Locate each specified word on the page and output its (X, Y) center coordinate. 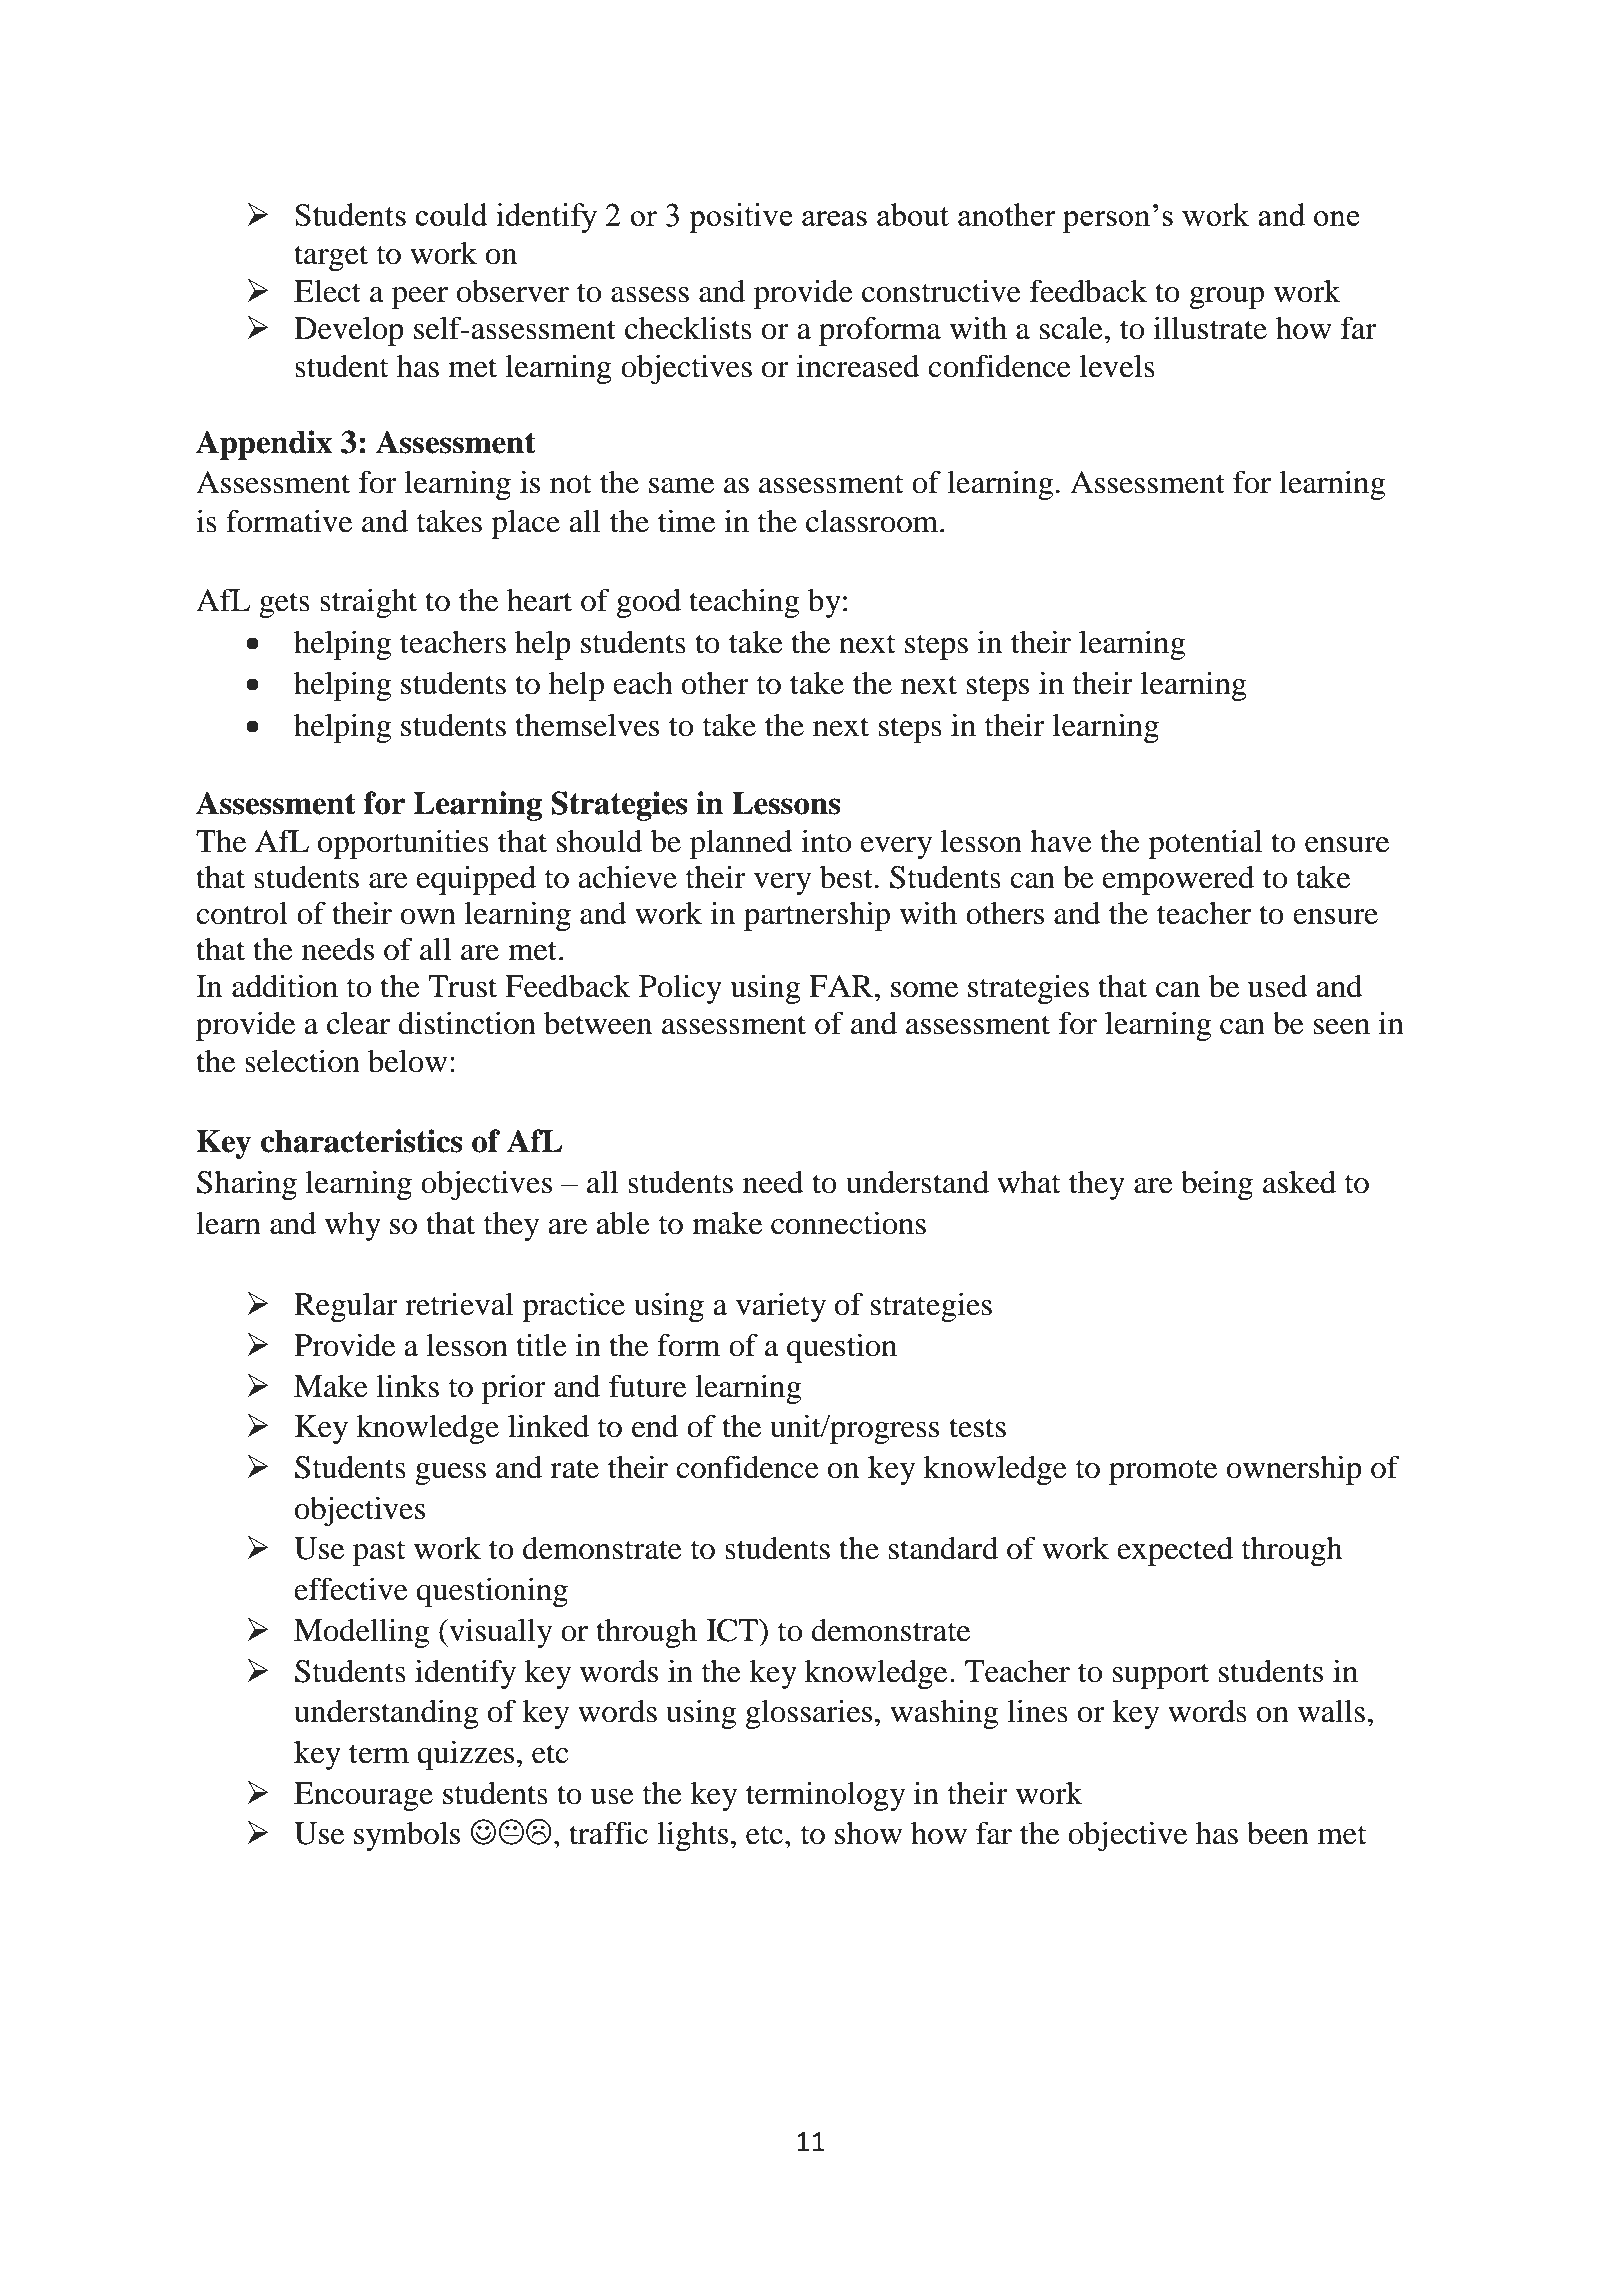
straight (368, 603)
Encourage (363, 1796)
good (649, 603)
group (1227, 298)
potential (1205, 844)
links (408, 1386)
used (1278, 986)
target (331, 258)
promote (1163, 1472)
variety (781, 1307)
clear (358, 1023)
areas (834, 218)
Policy (680, 989)
